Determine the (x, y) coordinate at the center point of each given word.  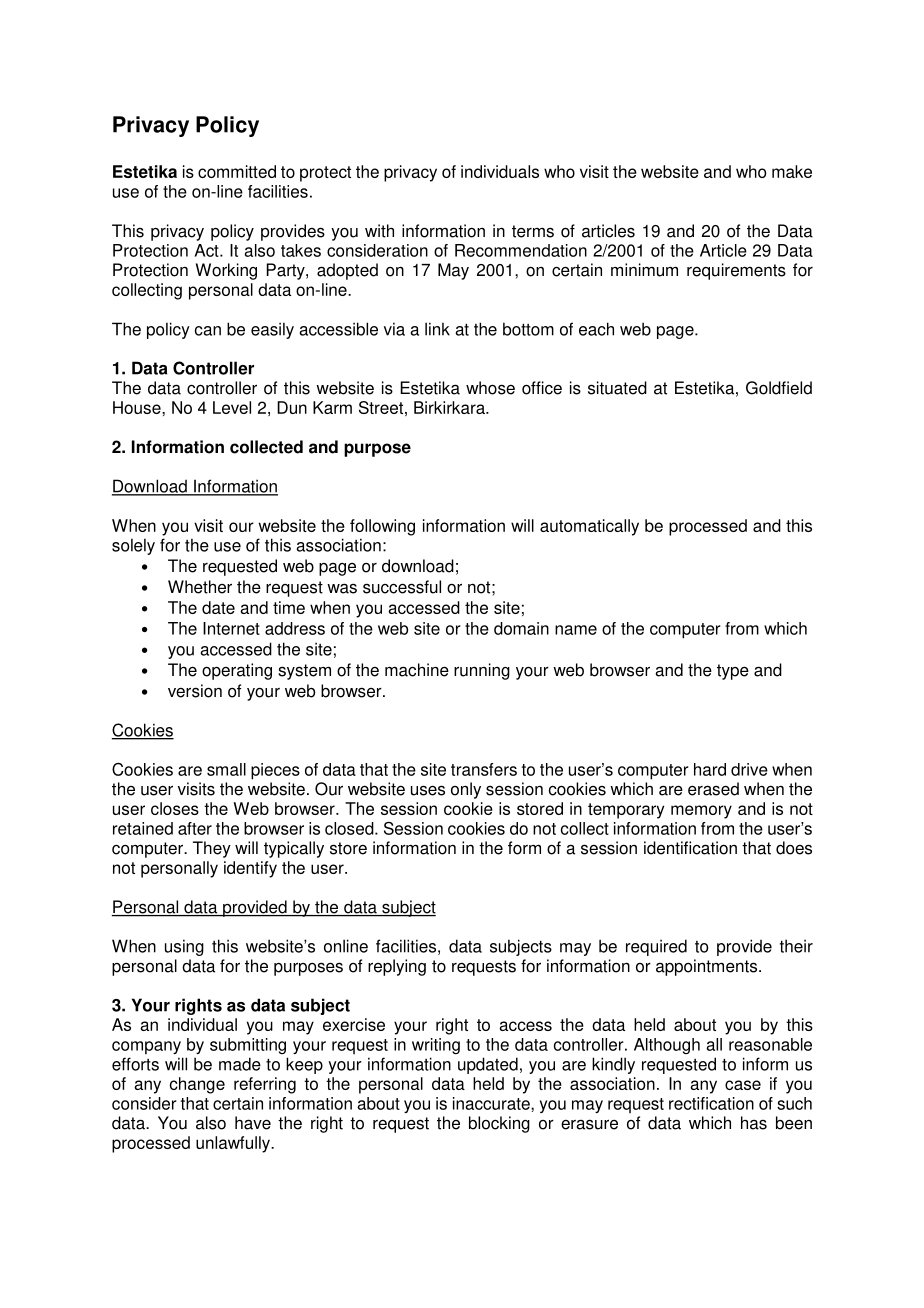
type (733, 672)
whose (490, 388)
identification (690, 848)
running (482, 671)
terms (533, 231)
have (253, 1123)
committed (237, 171)
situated (617, 388)
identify (250, 869)
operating (237, 671)
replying (397, 967)
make (792, 171)
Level (232, 407)
